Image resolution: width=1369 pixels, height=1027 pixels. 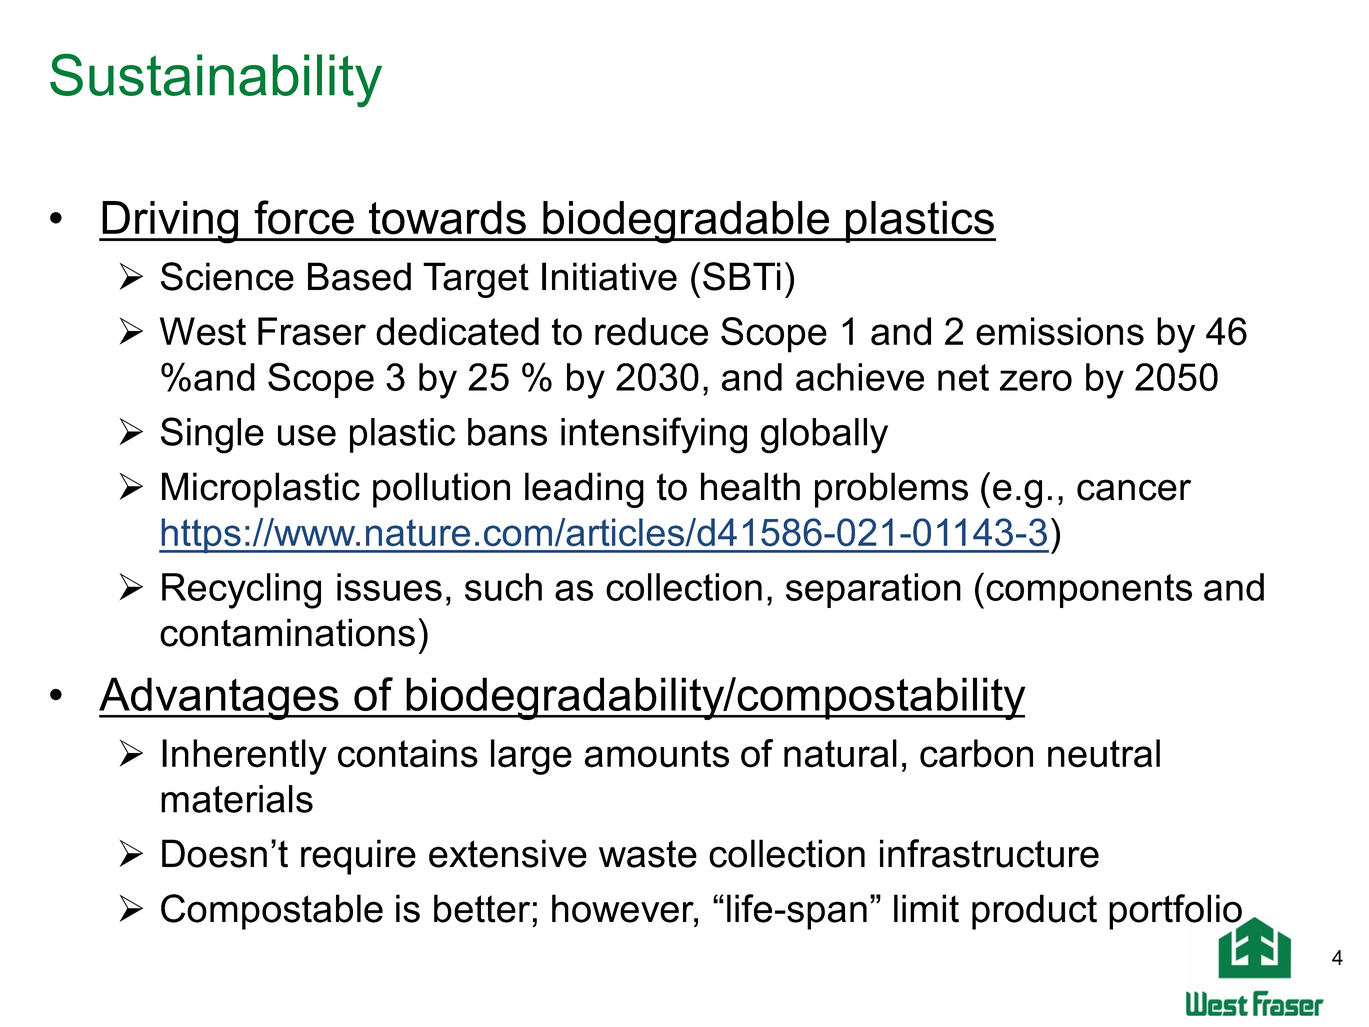 What do you see at coordinates (651, 331) in the document?
I see `reduce` at bounding box center [651, 331].
